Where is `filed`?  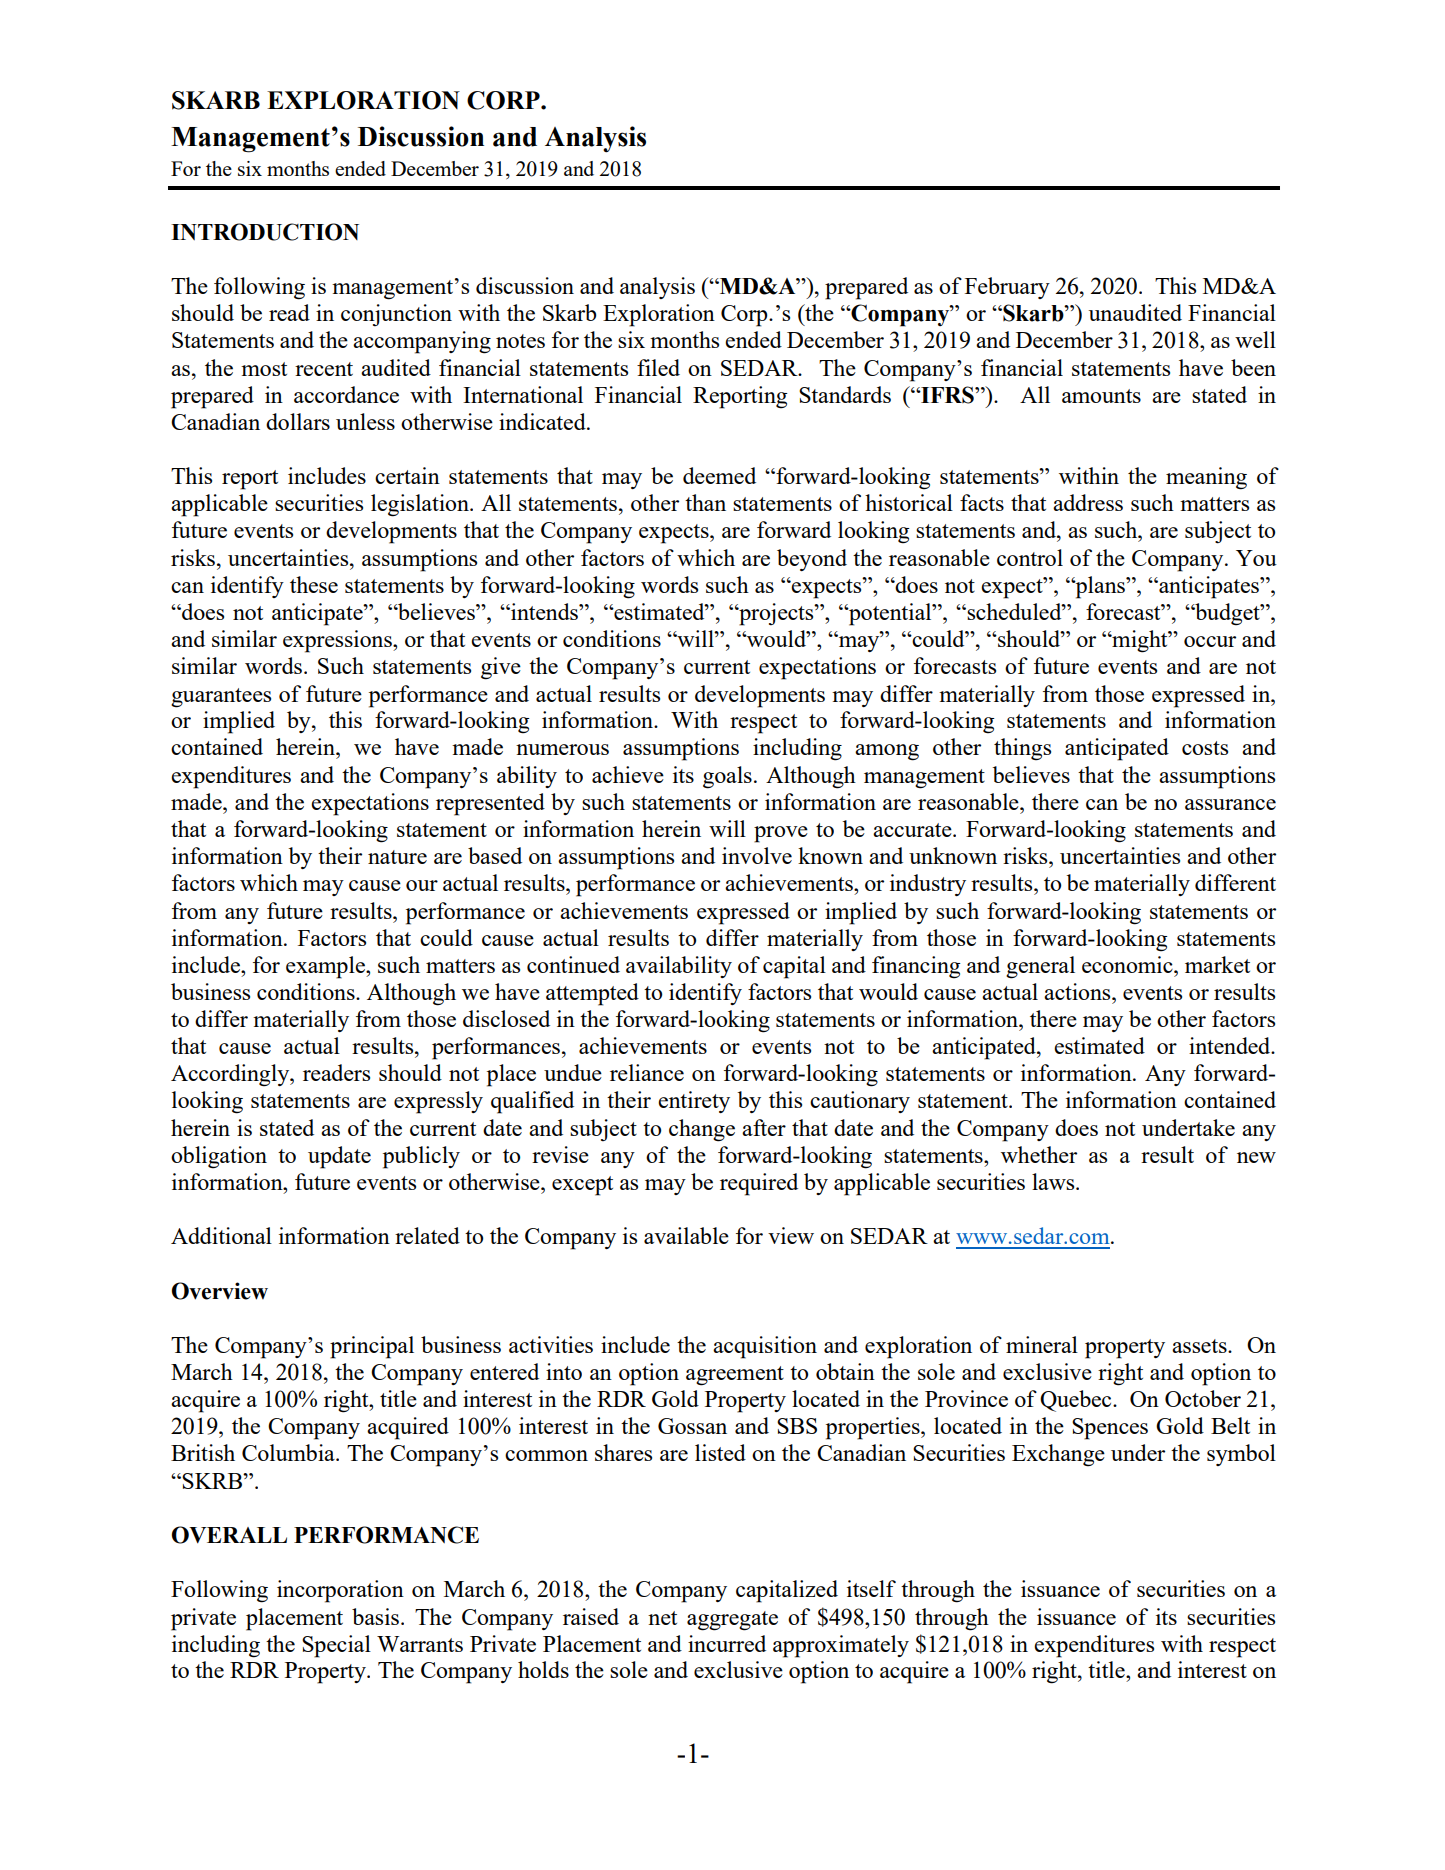 filed is located at coordinates (658, 367).
